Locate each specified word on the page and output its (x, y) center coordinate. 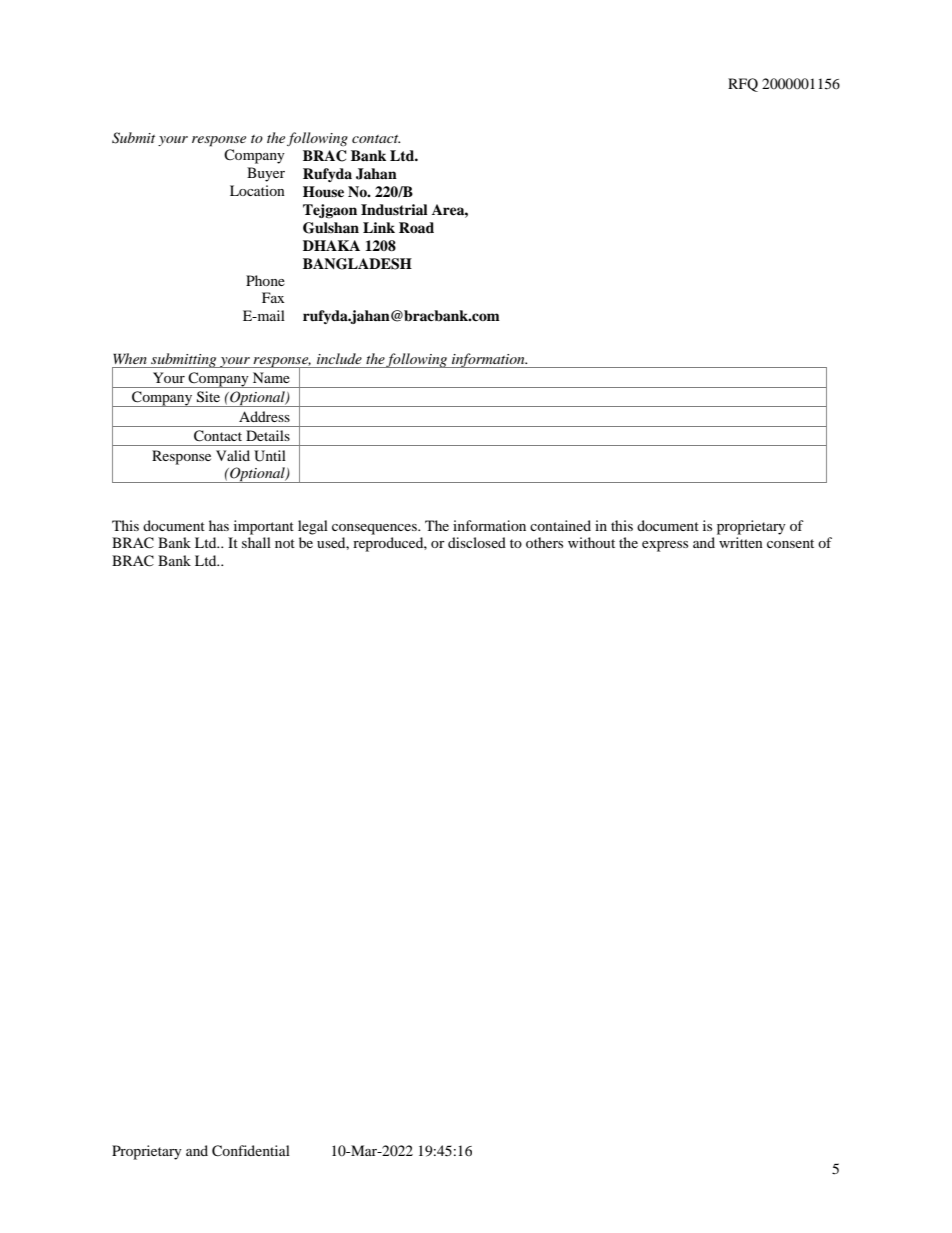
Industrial (394, 210)
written (741, 542)
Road (416, 227)
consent (790, 543)
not (285, 543)
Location (257, 190)
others (544, 542)
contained (560, 525)
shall (256, 542)
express (665, 546)
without (591, 542)
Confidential (251, 1151)
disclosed (477, 542)
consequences (375, 529)
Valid (233, 455)
